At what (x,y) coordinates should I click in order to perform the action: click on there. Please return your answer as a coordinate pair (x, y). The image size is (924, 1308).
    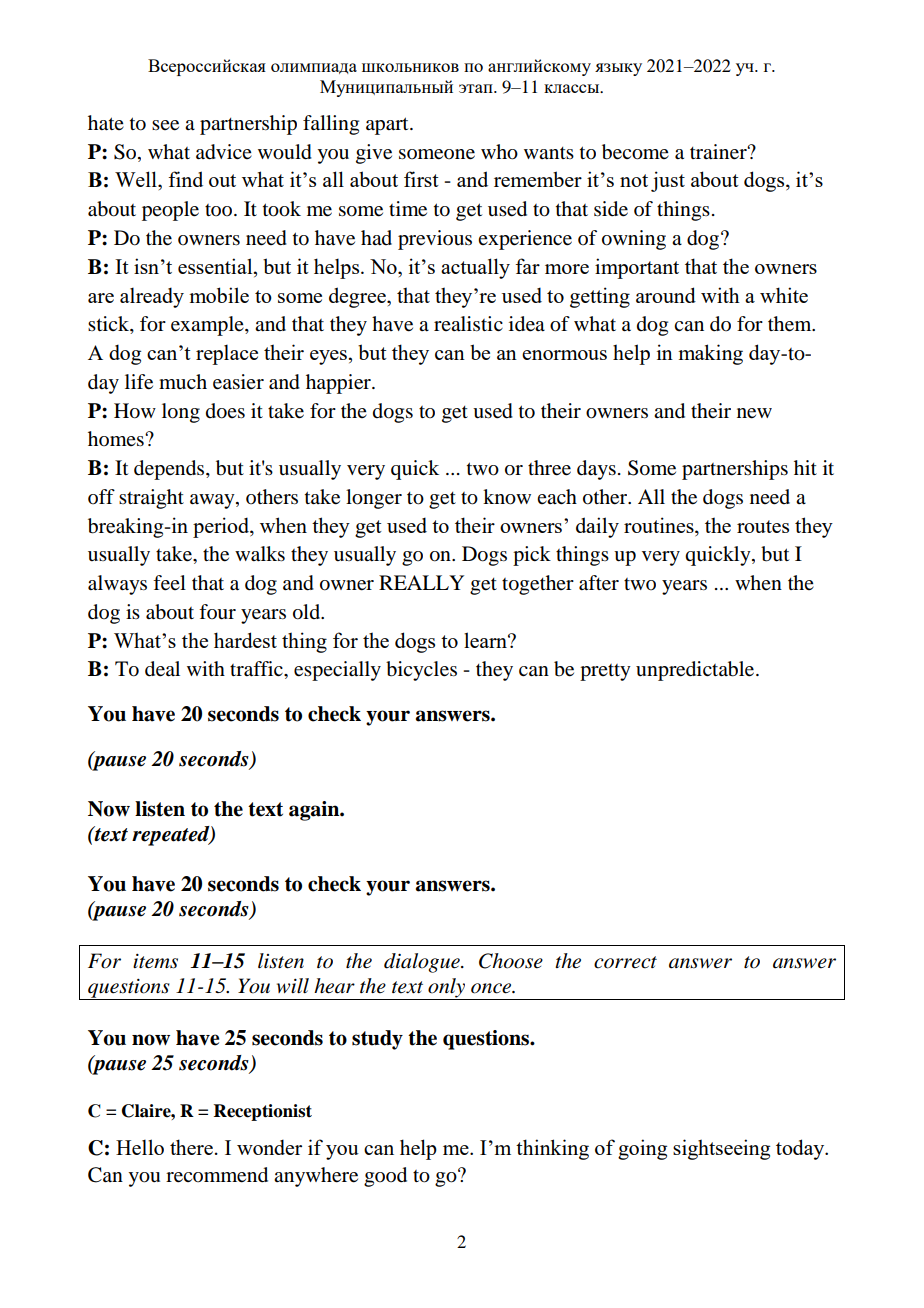
    Looking at the image, I should click on (191, 1147).
